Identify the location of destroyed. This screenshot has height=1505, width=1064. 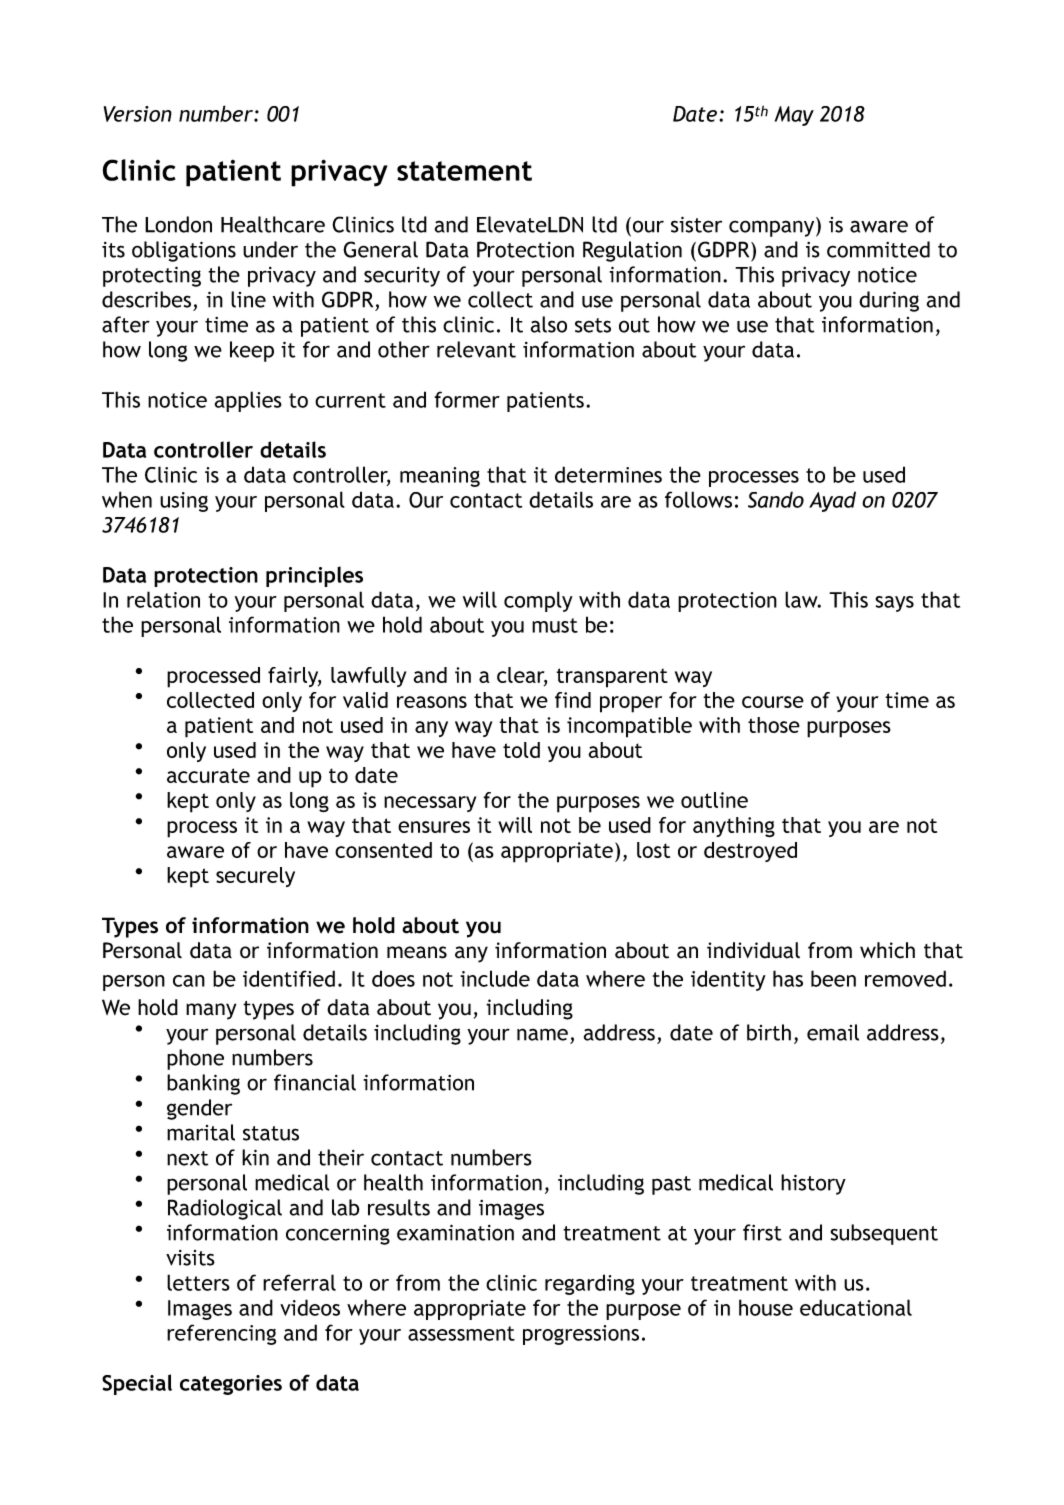
(750, 852).
